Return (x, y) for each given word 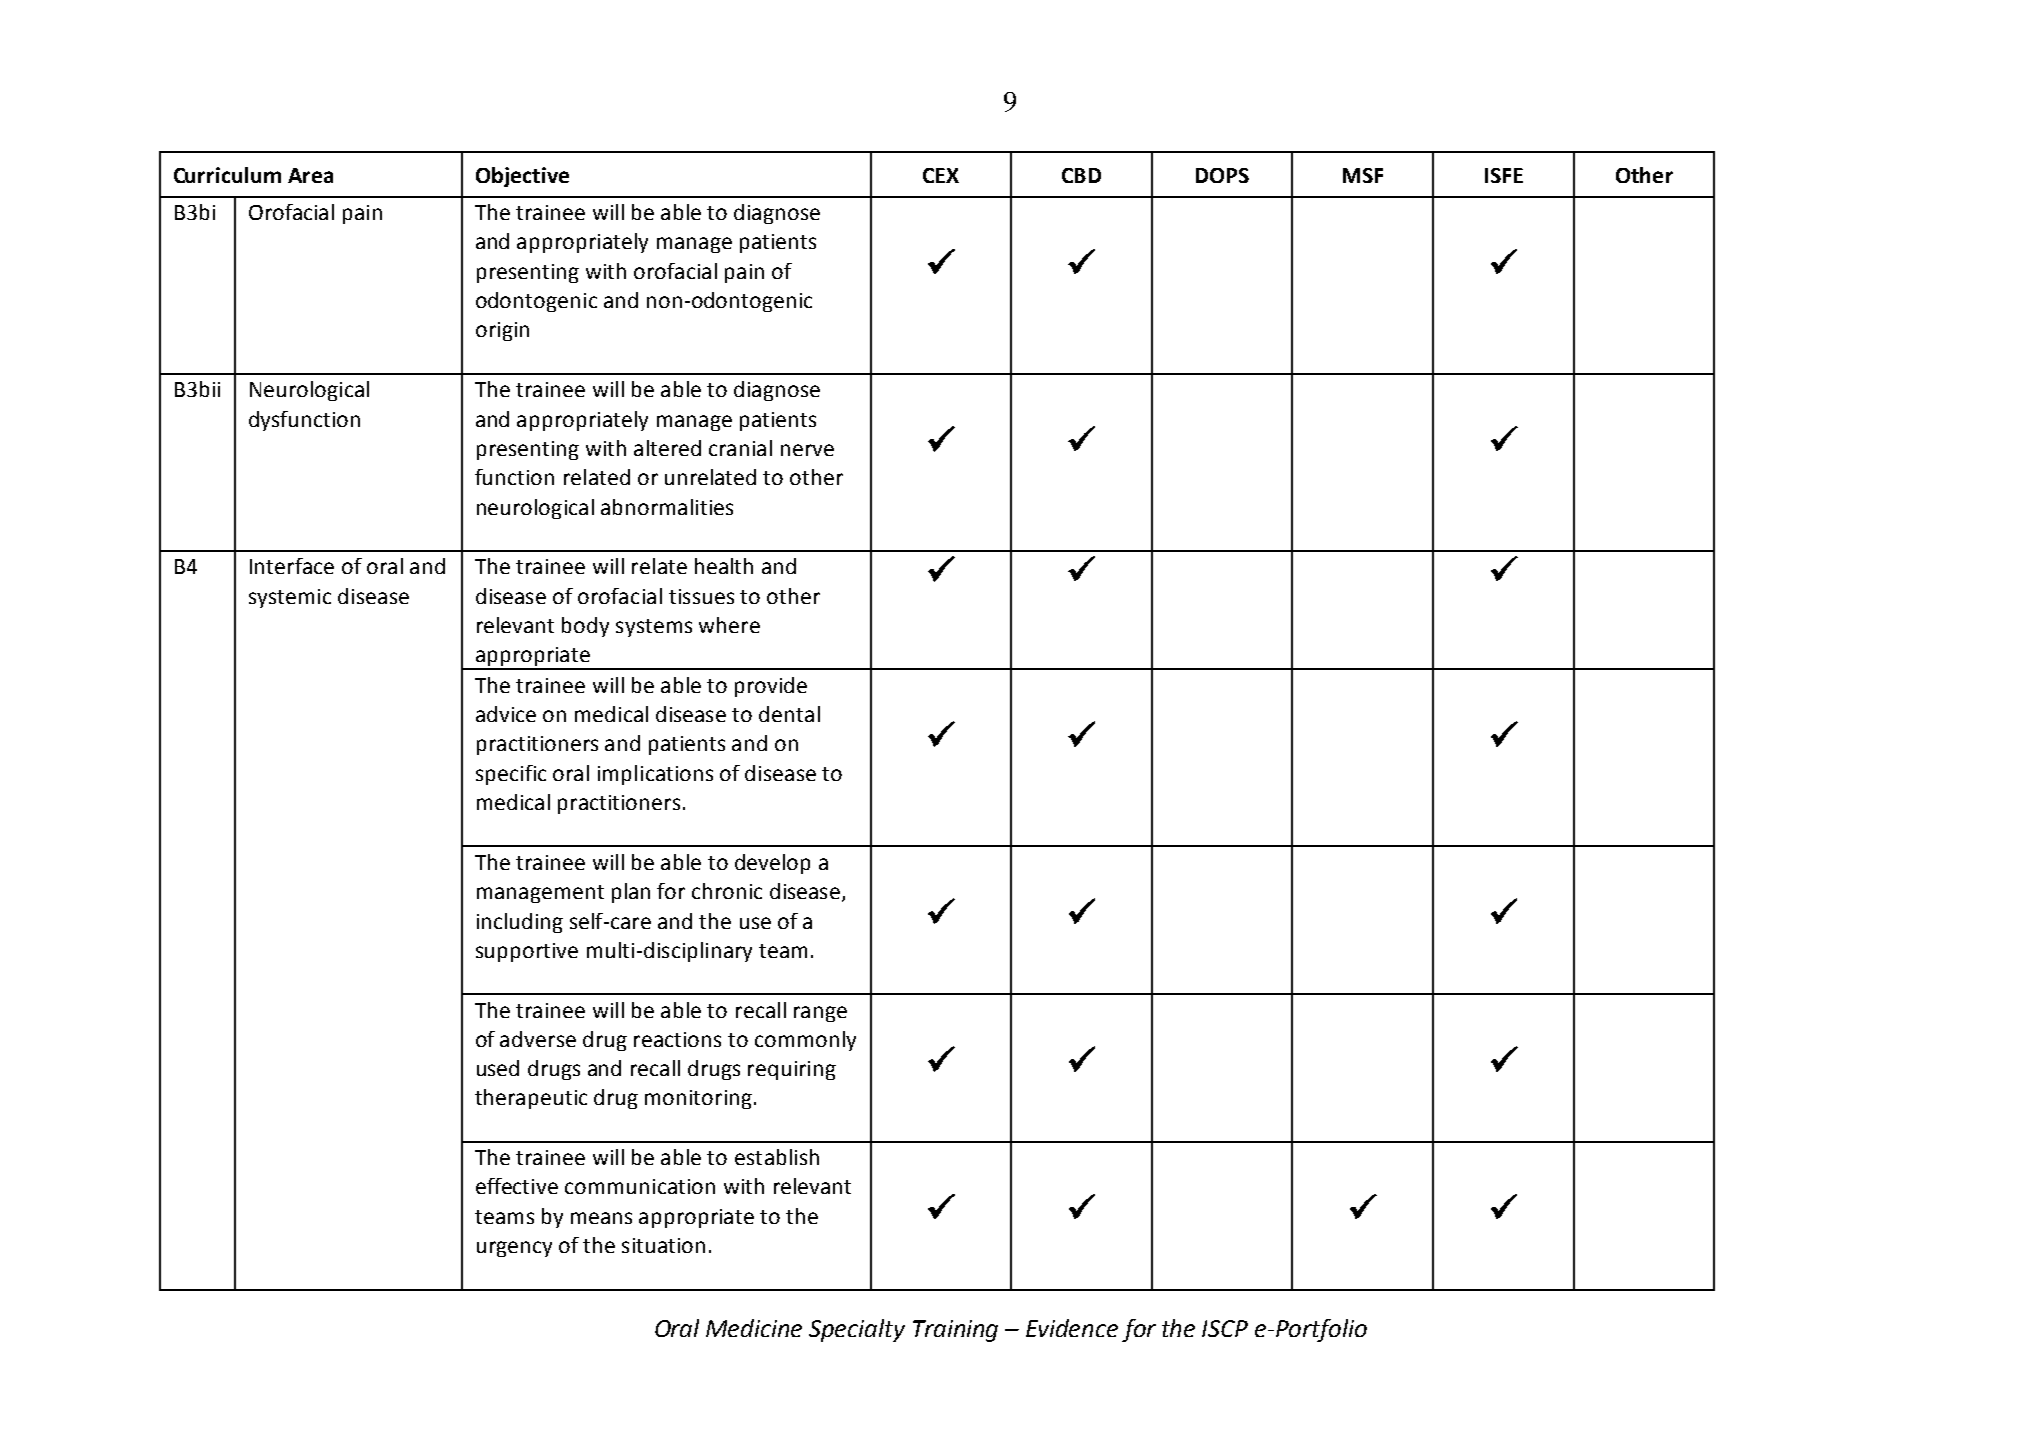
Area (310, 175)
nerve (807, 450)
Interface (292, 566)
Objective (522, 177)
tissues (701, 596)
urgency (514, 1249)
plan (631, 893)
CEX (941, 175)
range (820, 1014)
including (520, 923)
